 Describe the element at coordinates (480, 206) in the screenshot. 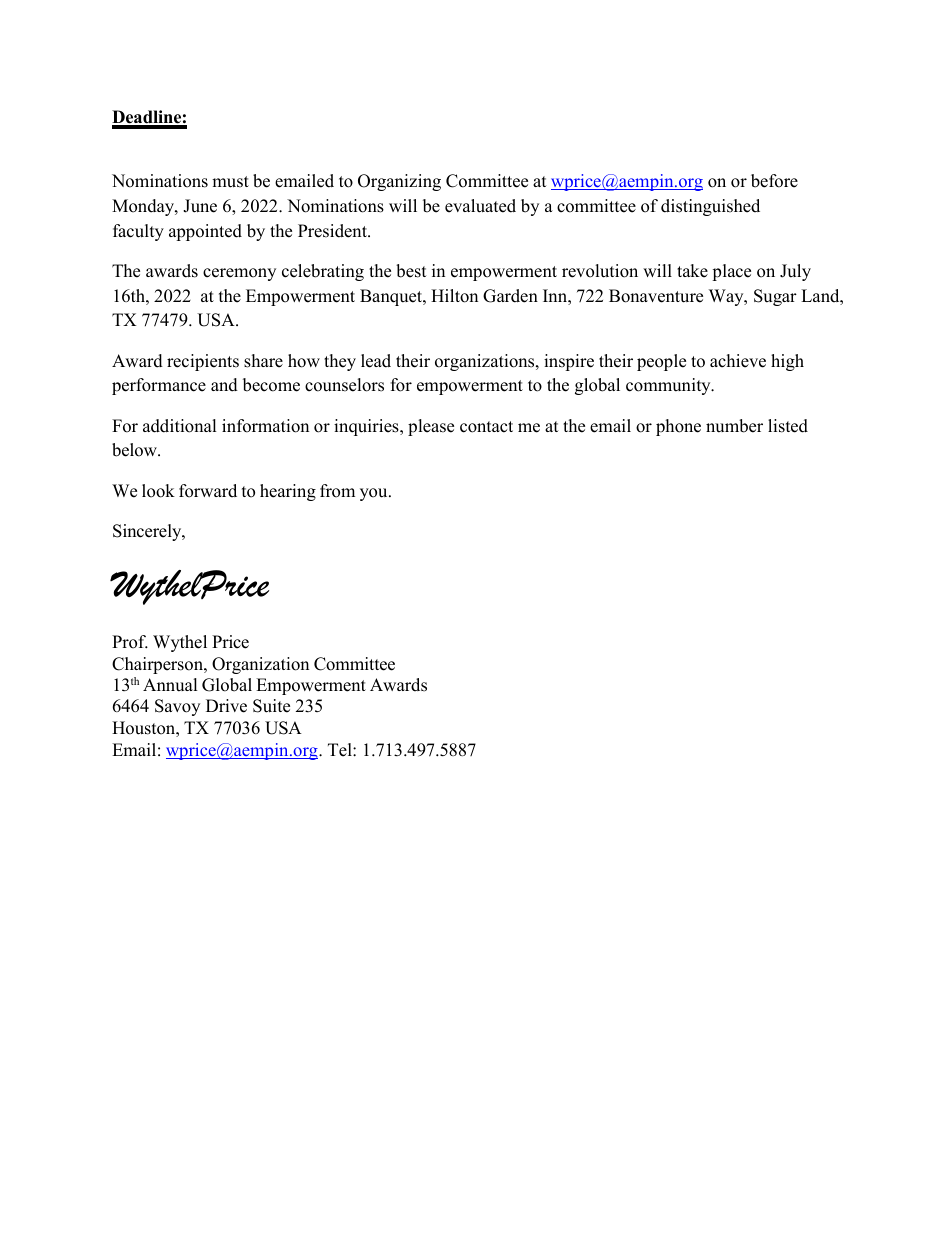

I see `evaluated` at that location.
